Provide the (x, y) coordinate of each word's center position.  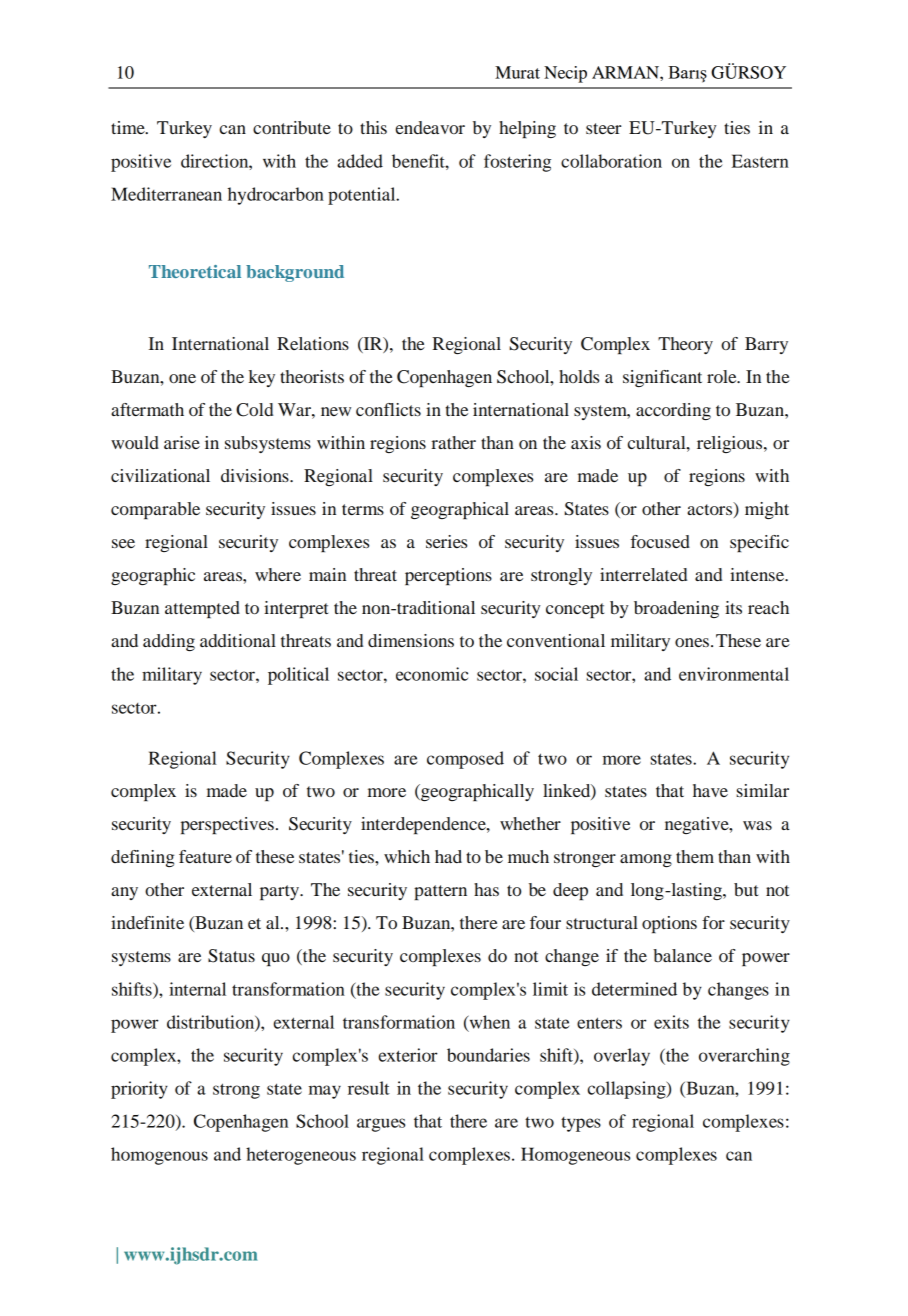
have (710, 790)
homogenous (159, 1156)
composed (465, 760)
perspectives (227, 825)
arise (182, 442)
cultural (658, 442)
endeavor (430, 127)
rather (453, 442)
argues (381, 1125)
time (129, 127)
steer (603, 128)
